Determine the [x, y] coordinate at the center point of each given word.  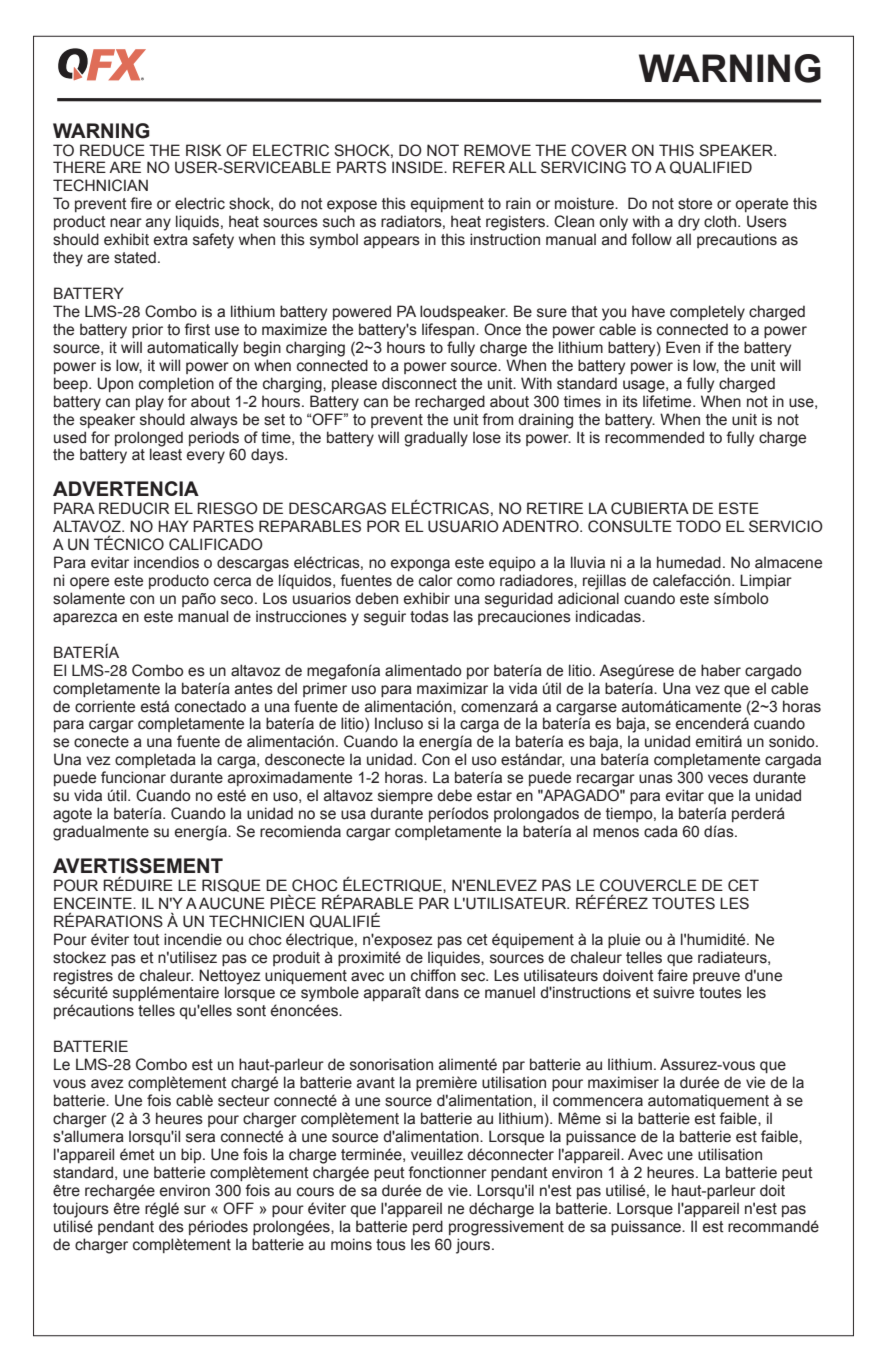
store [695, 204]
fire [141, 203]
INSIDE [418, 167]
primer [325, 689]
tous [391, 1245]
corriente [105, 706]
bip [192, 1155]
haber [721, 670]
